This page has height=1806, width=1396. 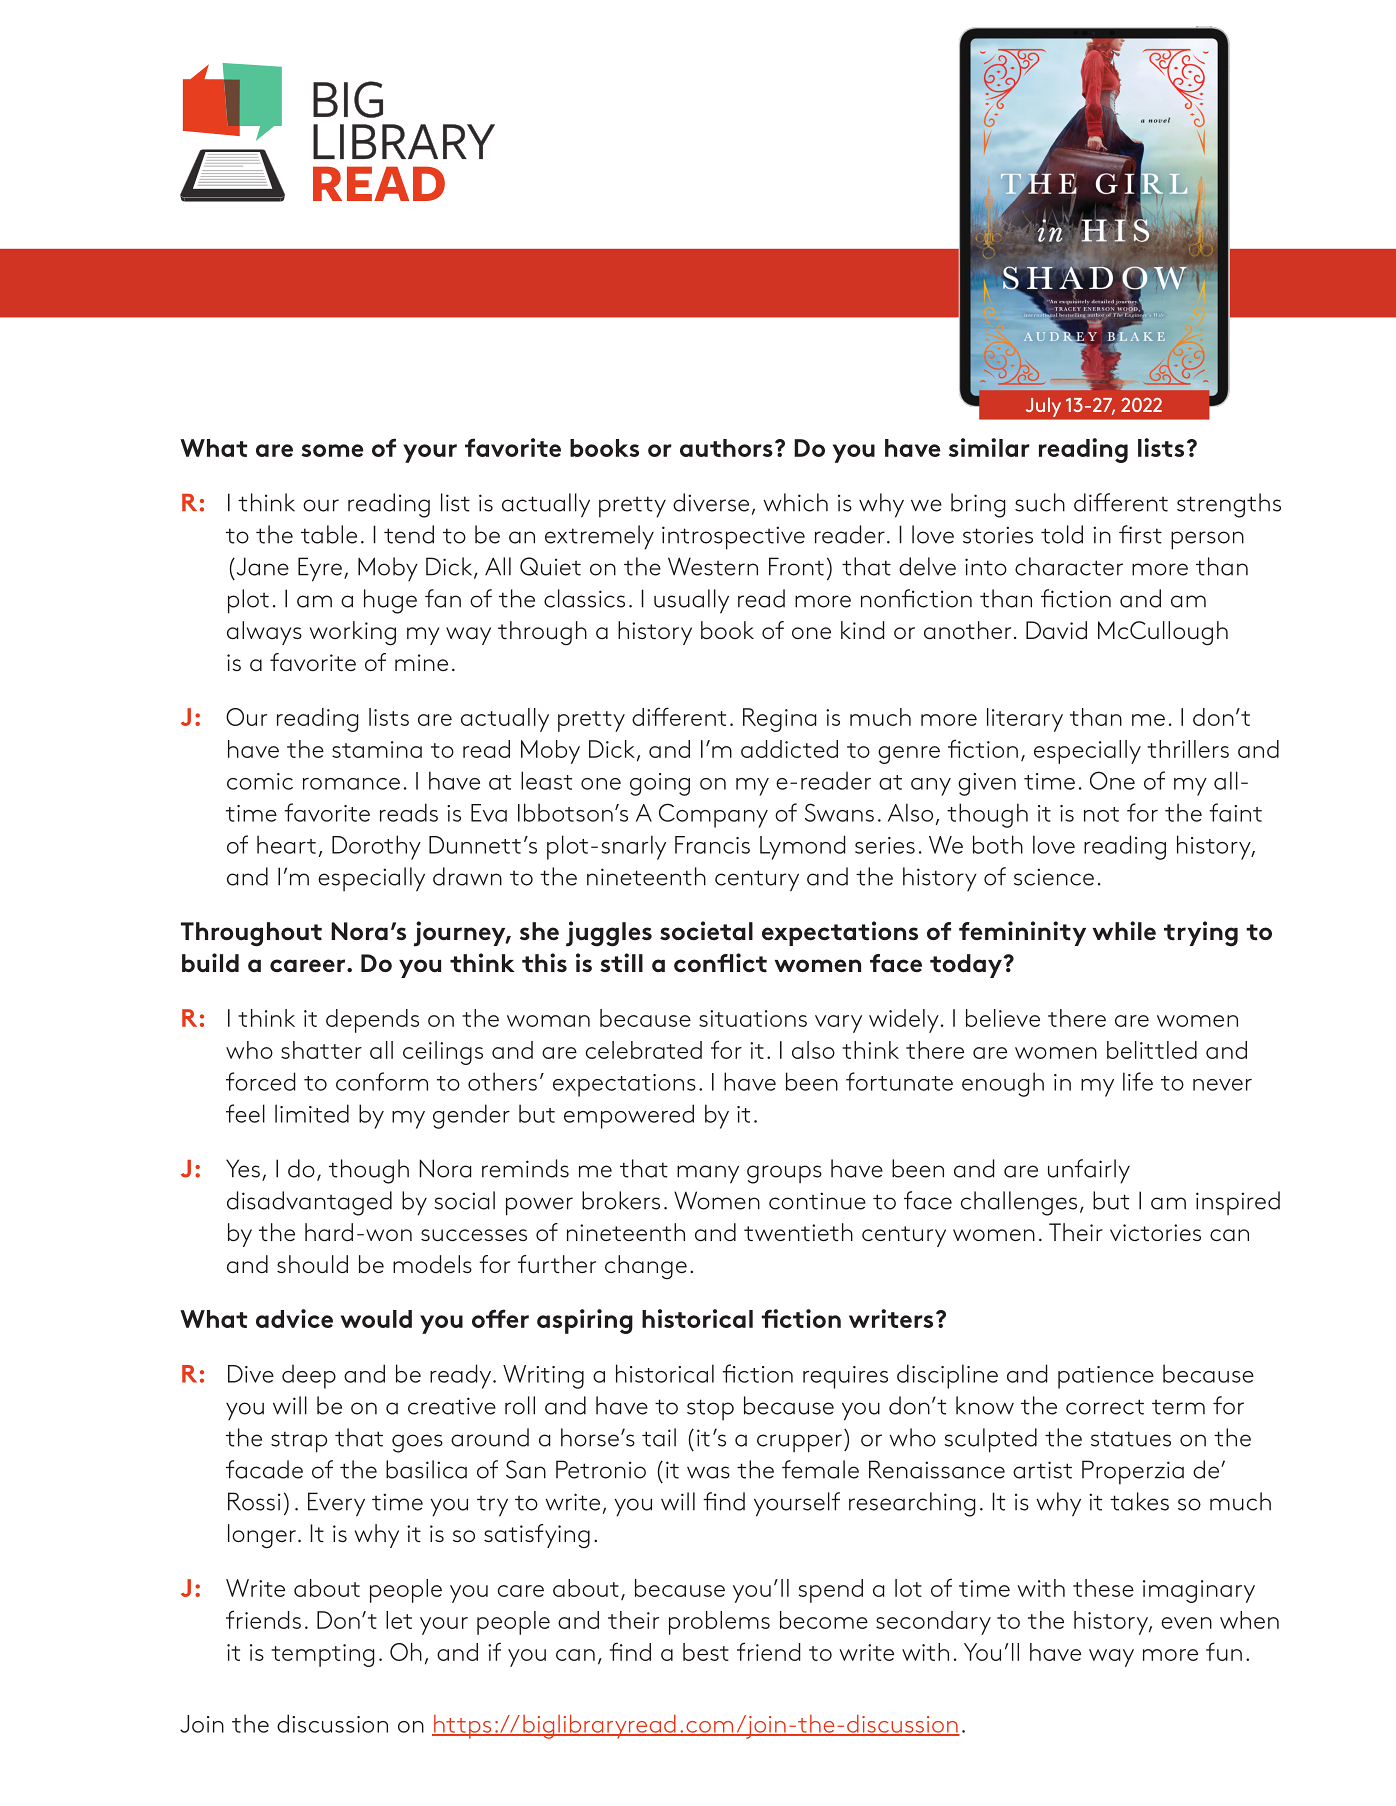 What do you see at coordinates (719, 1623) in the page?
I see `problems` at bounding box center [719, 1623].
